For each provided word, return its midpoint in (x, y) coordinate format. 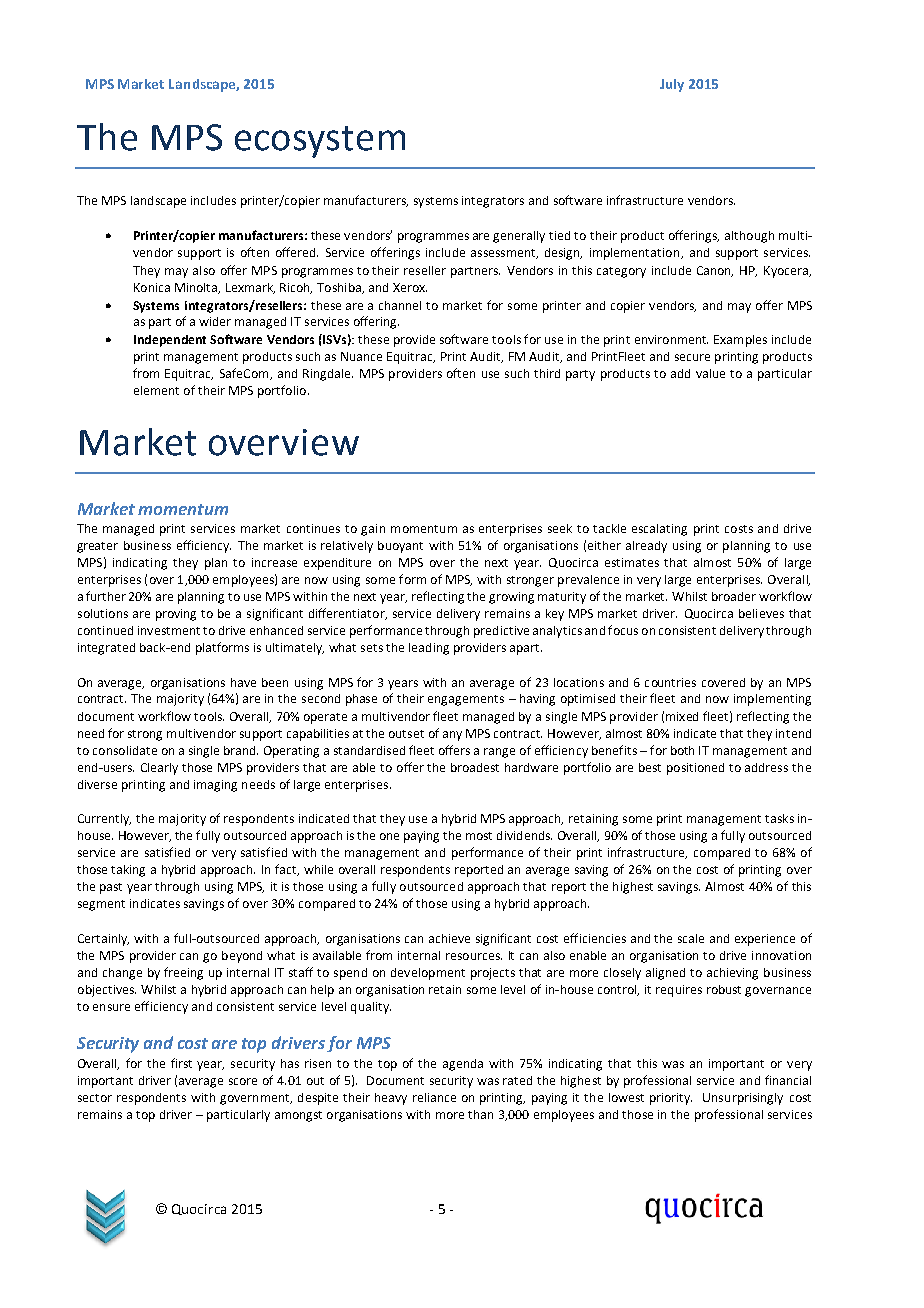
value (710, 373)
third (547, 373)
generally (519, 237)
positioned (695, 769)
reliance (434, 1097)
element (156, 390)
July (672, 85)
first (181, 1063)
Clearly (159, 769)
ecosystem (320, 142)
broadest (475, 767)
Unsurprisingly (743, 1099)
